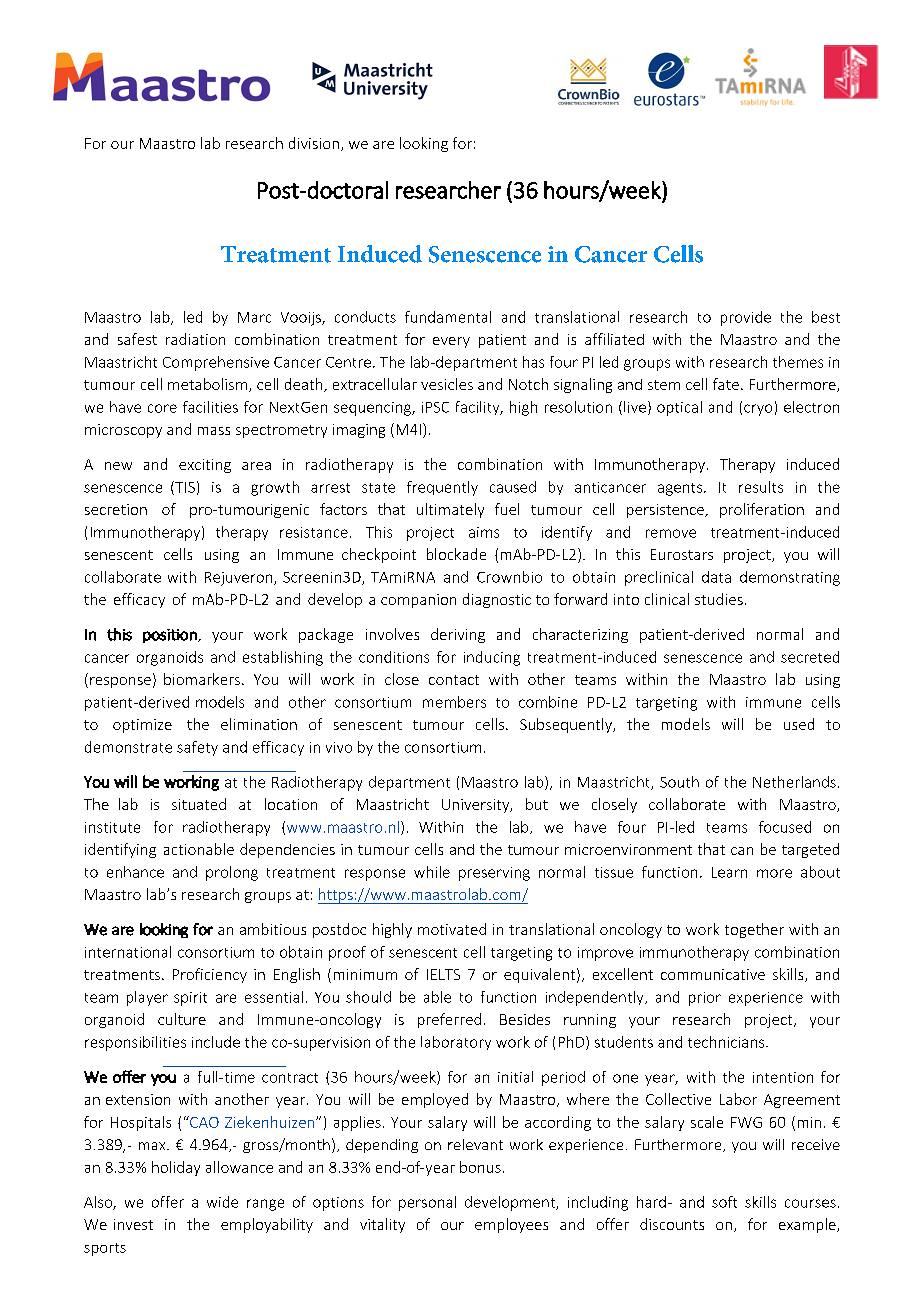  I want to click on soft, so click(724, 1202).
